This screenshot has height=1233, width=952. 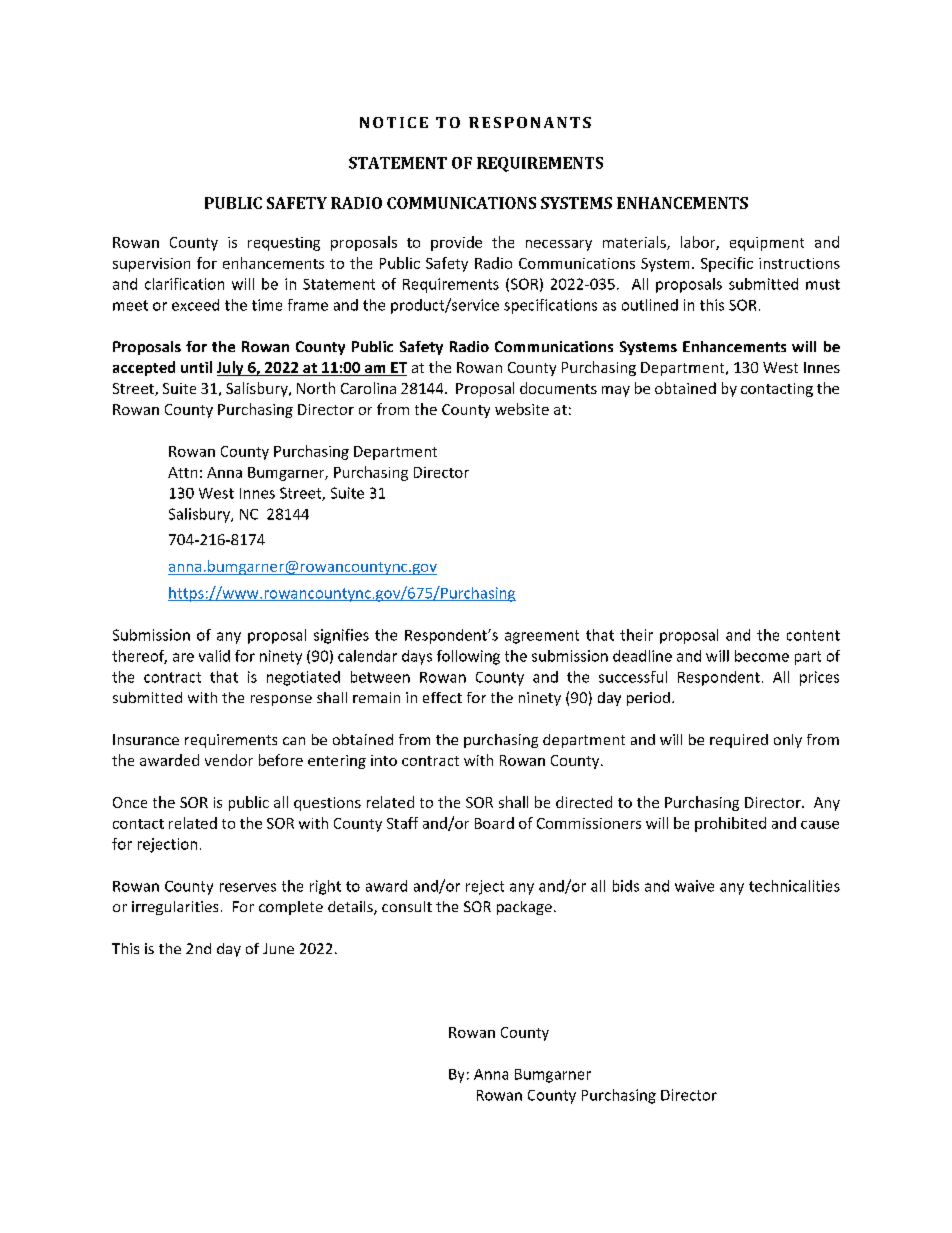 I want to click on equipment, so click(x=767, y=244).
